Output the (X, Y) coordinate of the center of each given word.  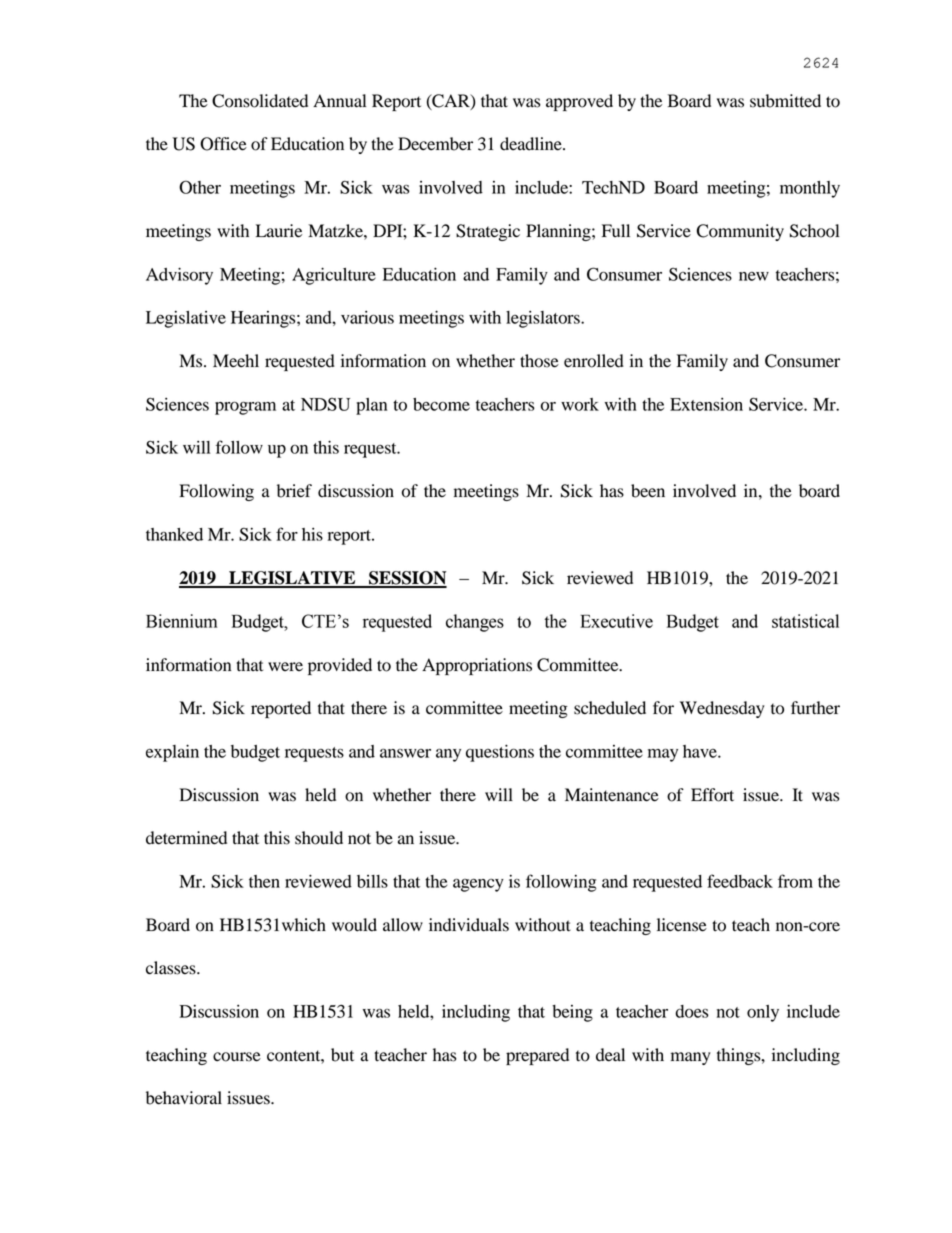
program (245, 408)
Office (223, 144)
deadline (532, 144)
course (237, 1057)
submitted (785, 101)
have (701, 751)
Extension (706, 404)
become (441, 404)
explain (172, 753)
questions (500, 753)
